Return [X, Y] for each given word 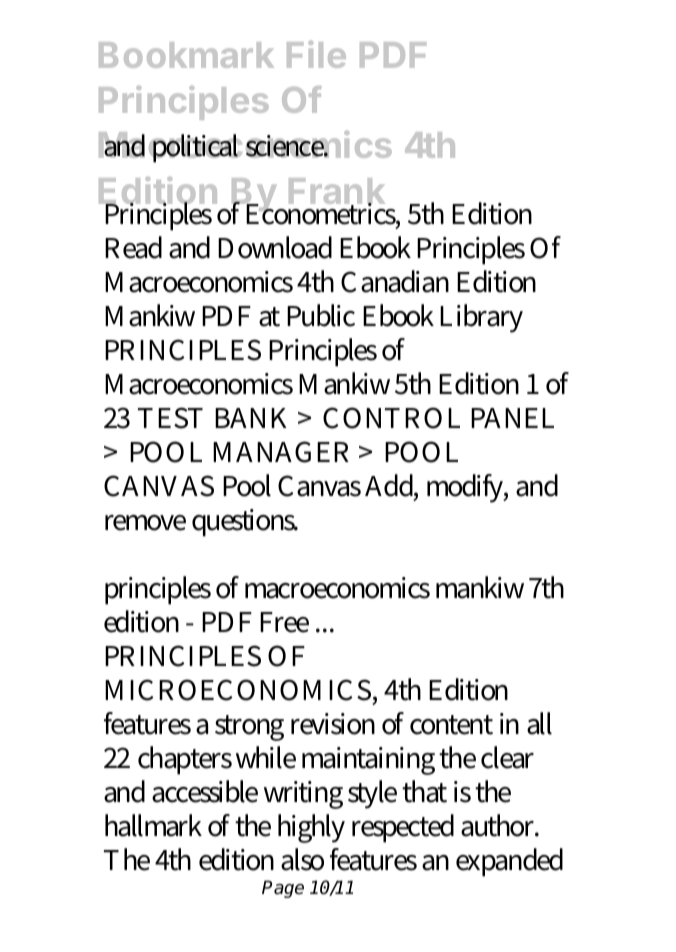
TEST [170, 418]
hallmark [153, 825]
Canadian [395, 281]
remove [145, 523]
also [302, 859]
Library [481, 318]
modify [467, 488]
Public [321, 315]
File [316, 54]
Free [284, 622]
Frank [337, 192]
